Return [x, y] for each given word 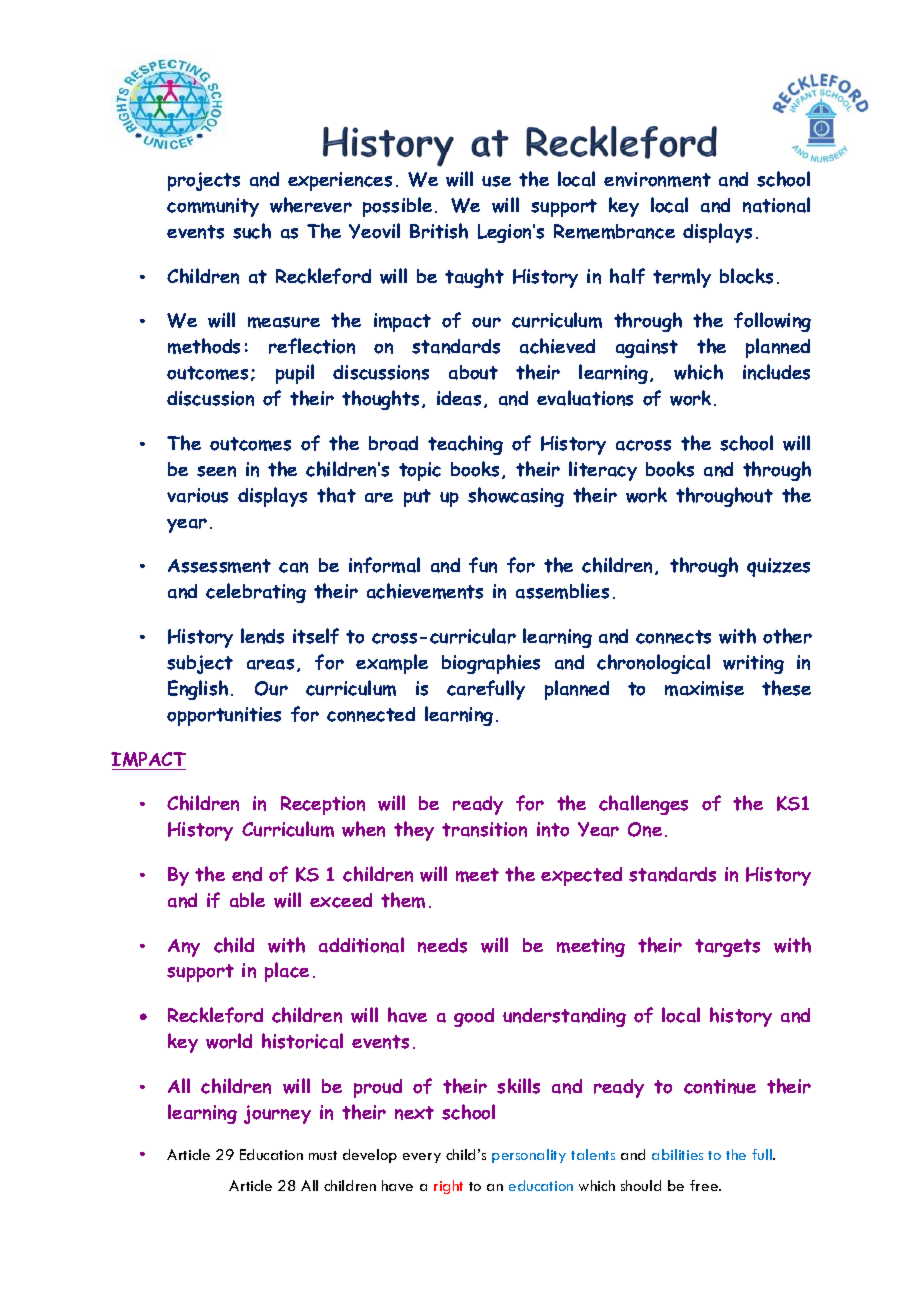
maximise [704, 688]
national [776, 205]
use [496, 181]
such [252, 231]
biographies [491, 664]
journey [277, 1114]
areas [270, 664]
